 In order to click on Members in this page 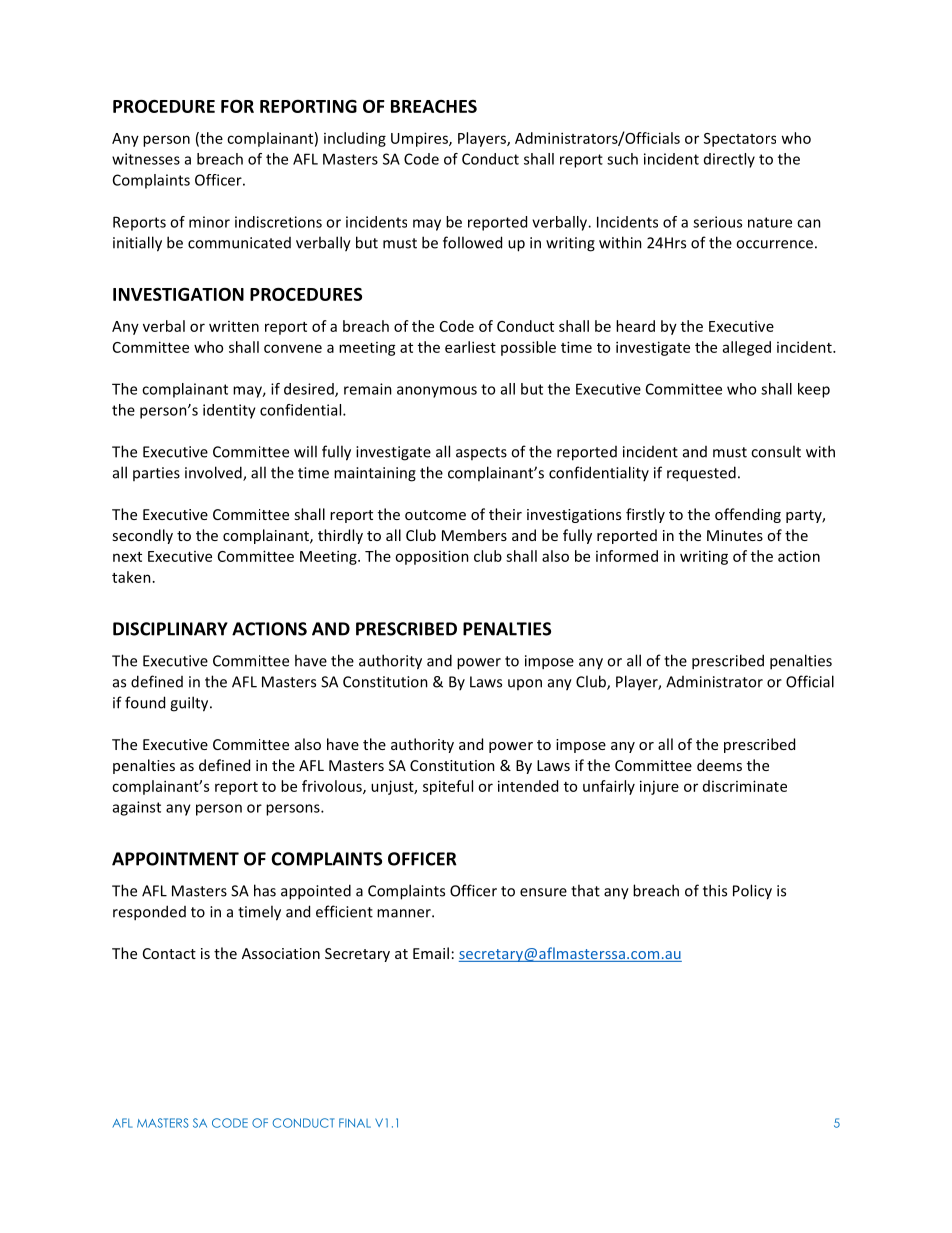, I will do `click(474, 535)`.
